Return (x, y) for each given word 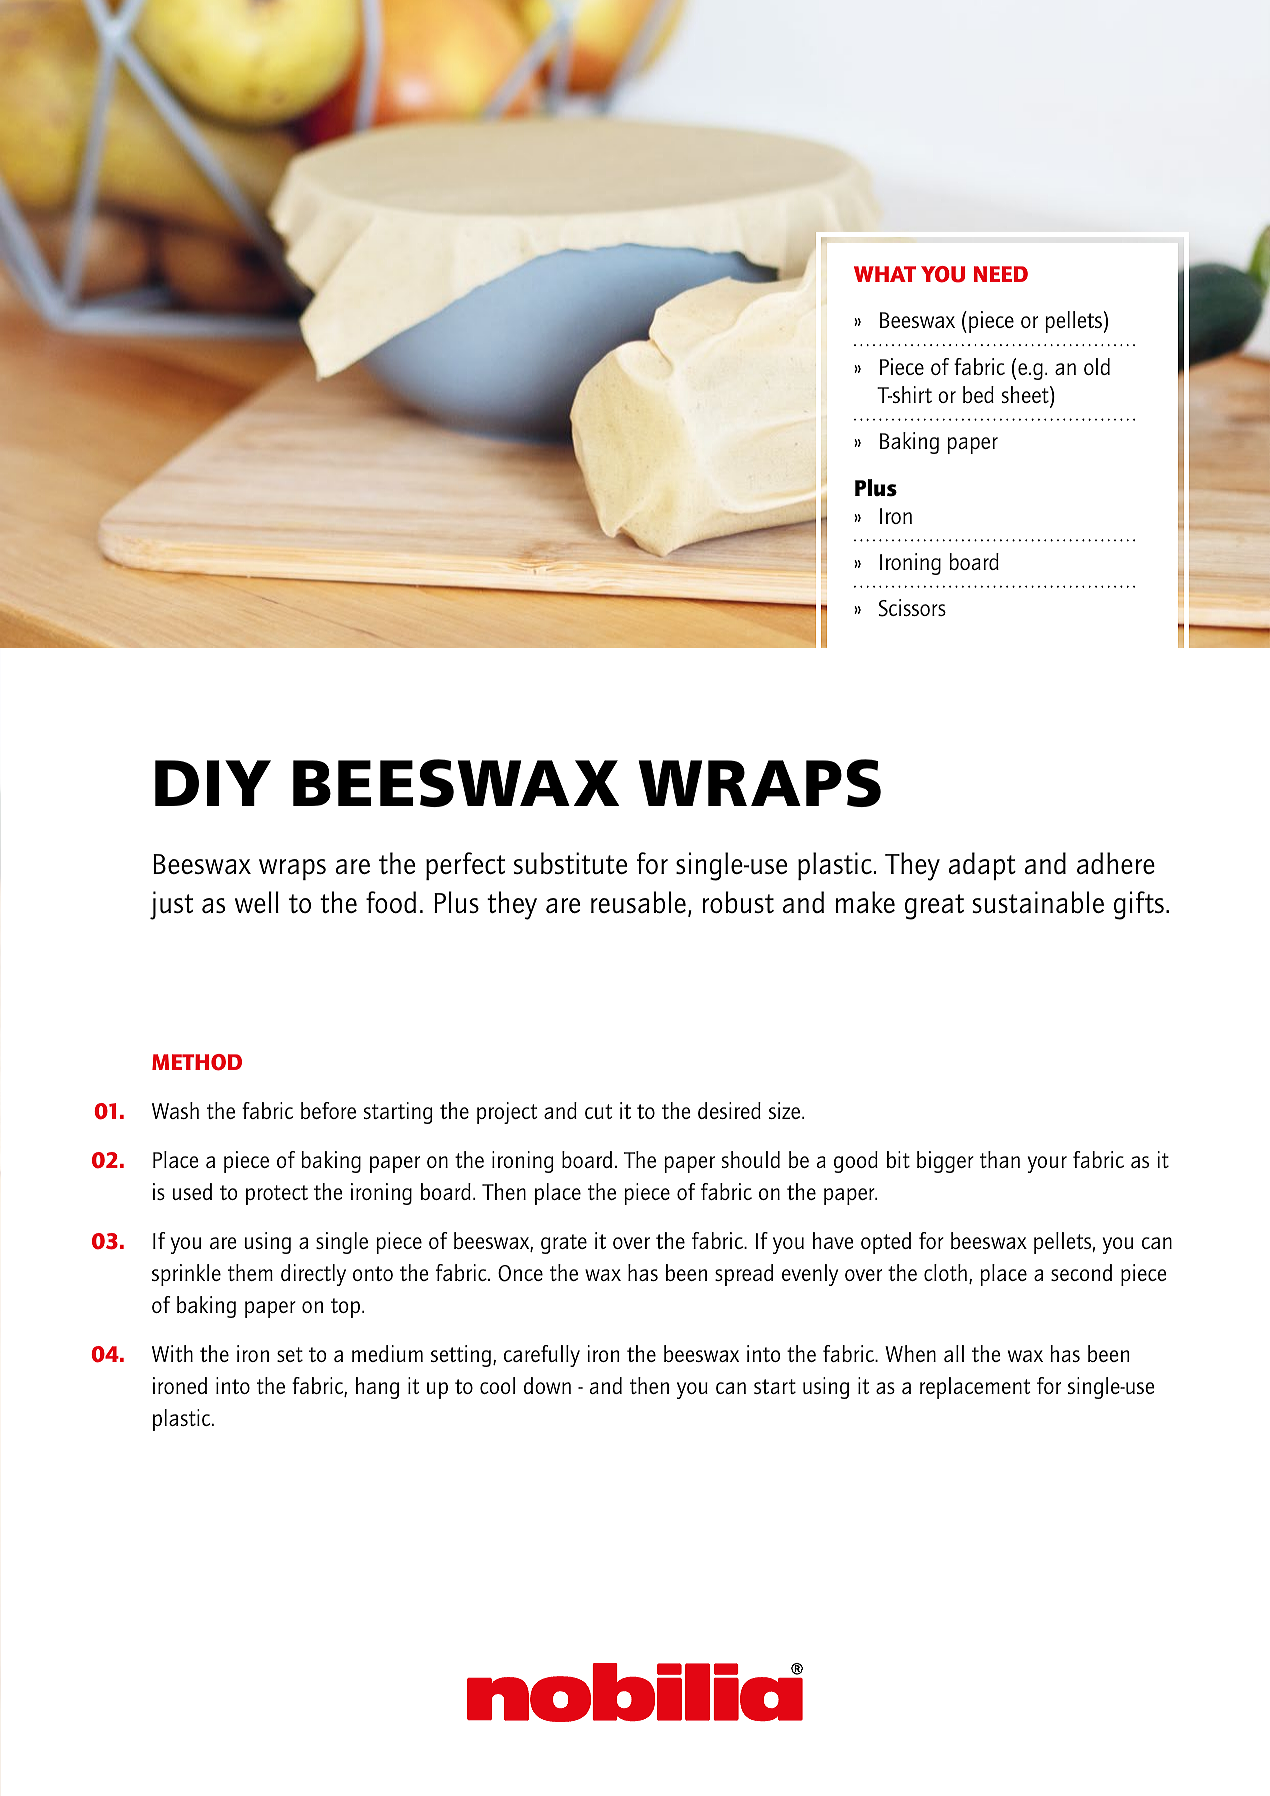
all (954, 1353)
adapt (982, 866)
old (1097, 366)
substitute (570, 863)
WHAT (885, 274)
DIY (213, 783)
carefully (542, 1356)
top (345, 1308)
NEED (1001, 274)
